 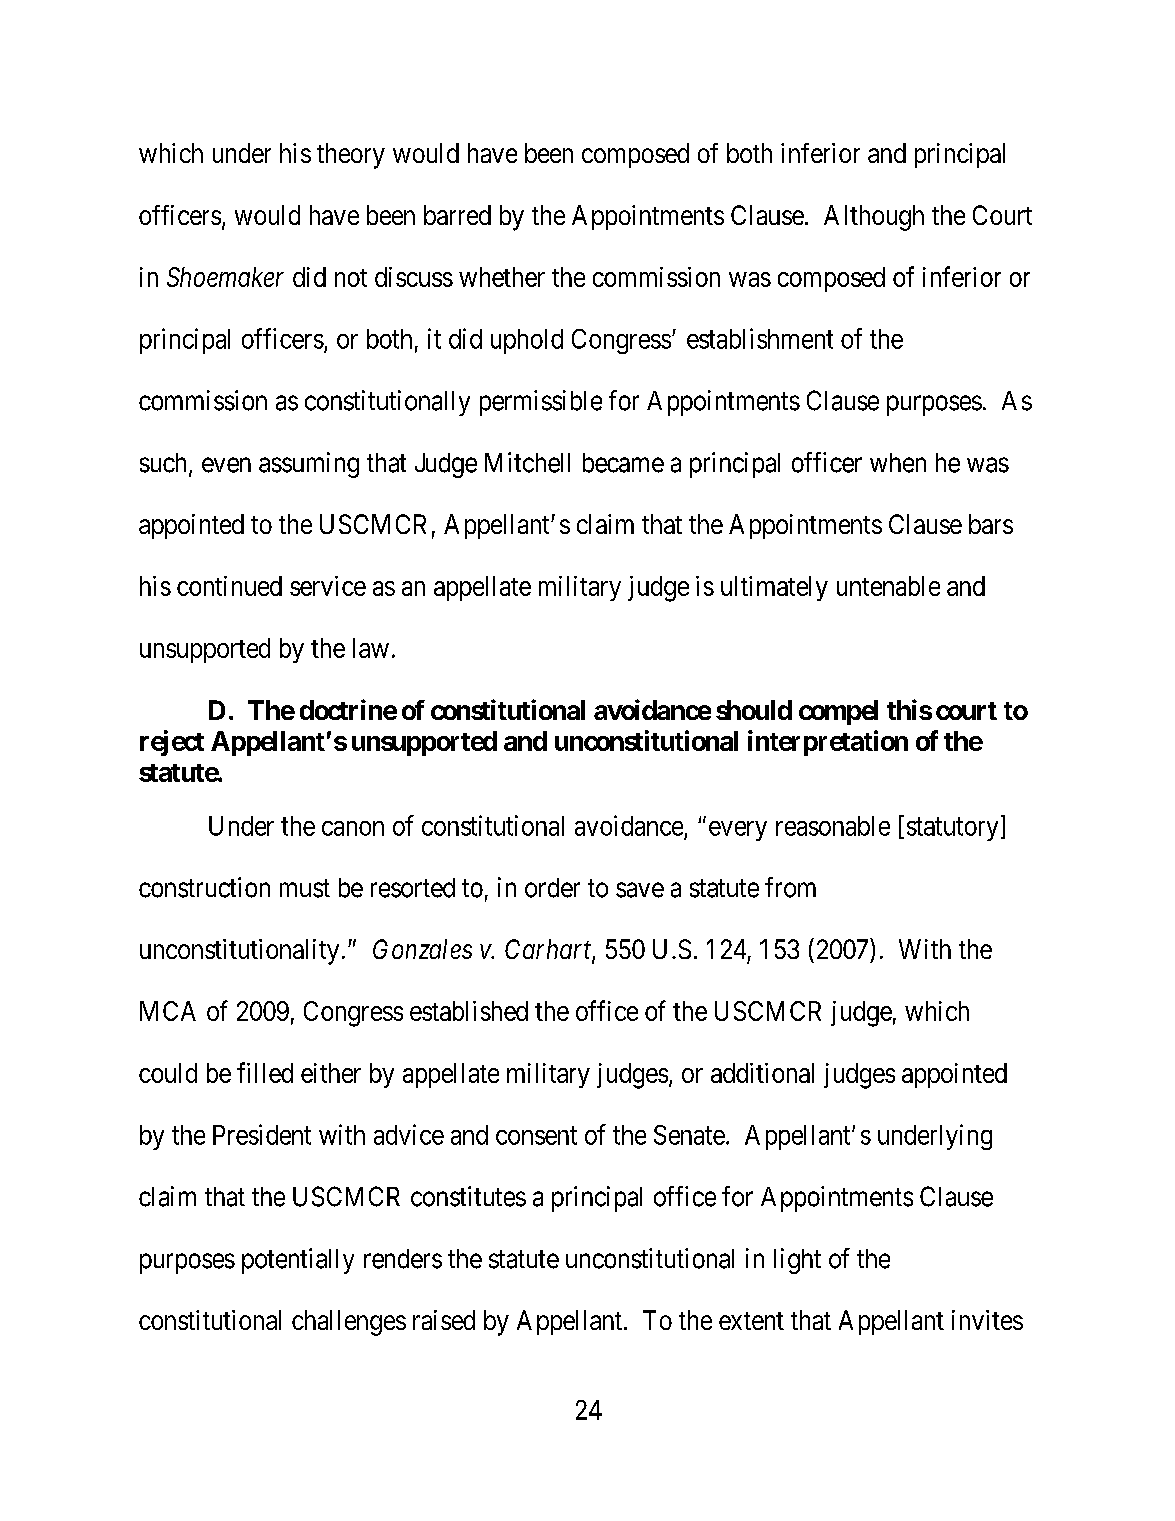 I want to click on even, so click(x=226, y=465).
